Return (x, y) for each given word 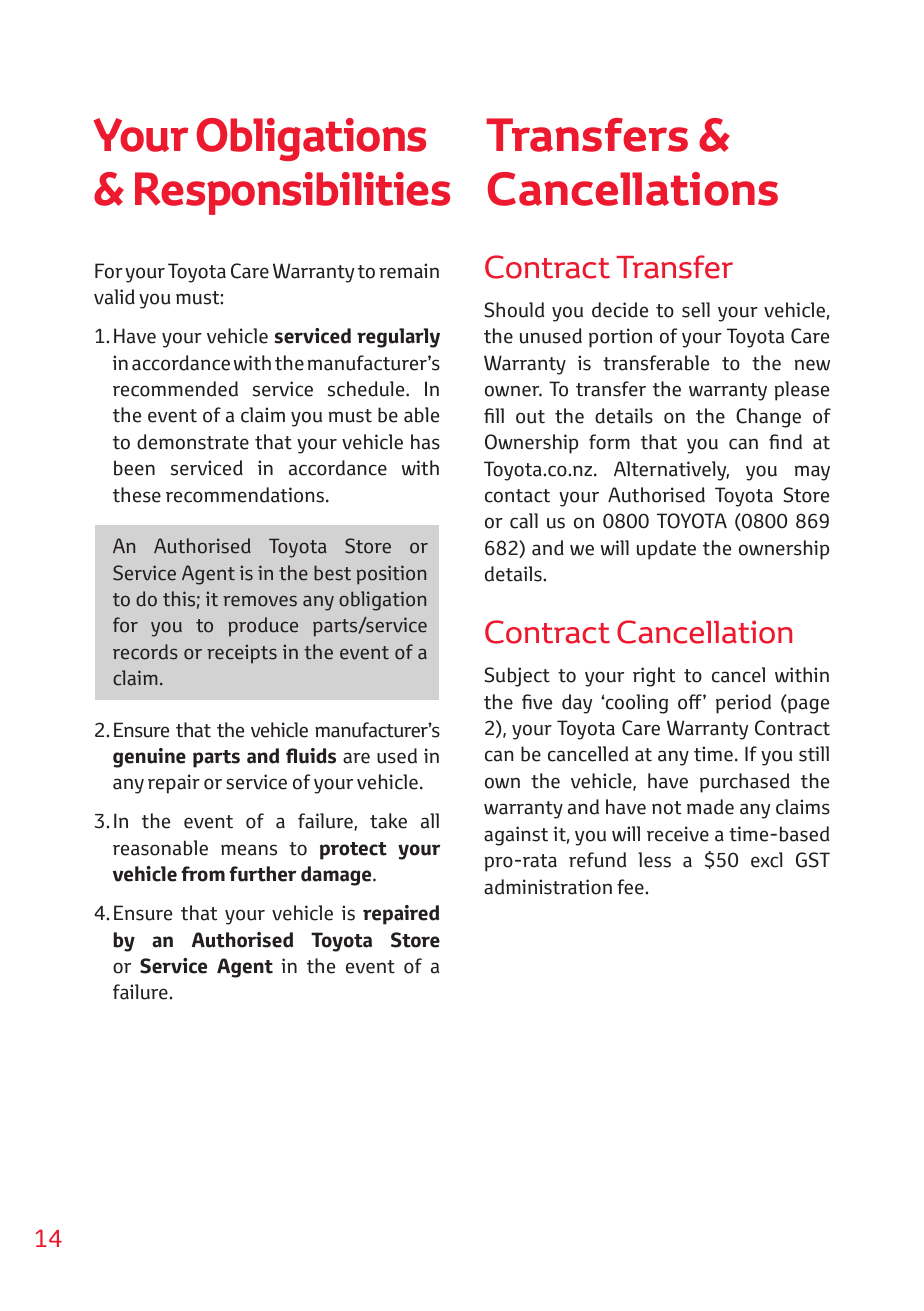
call (524, 521)
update (666, 550)
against (516, 836)
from (203, 874)
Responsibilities (292, 193)
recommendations (246, 495)
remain (409, 271)
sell (696, 310)
